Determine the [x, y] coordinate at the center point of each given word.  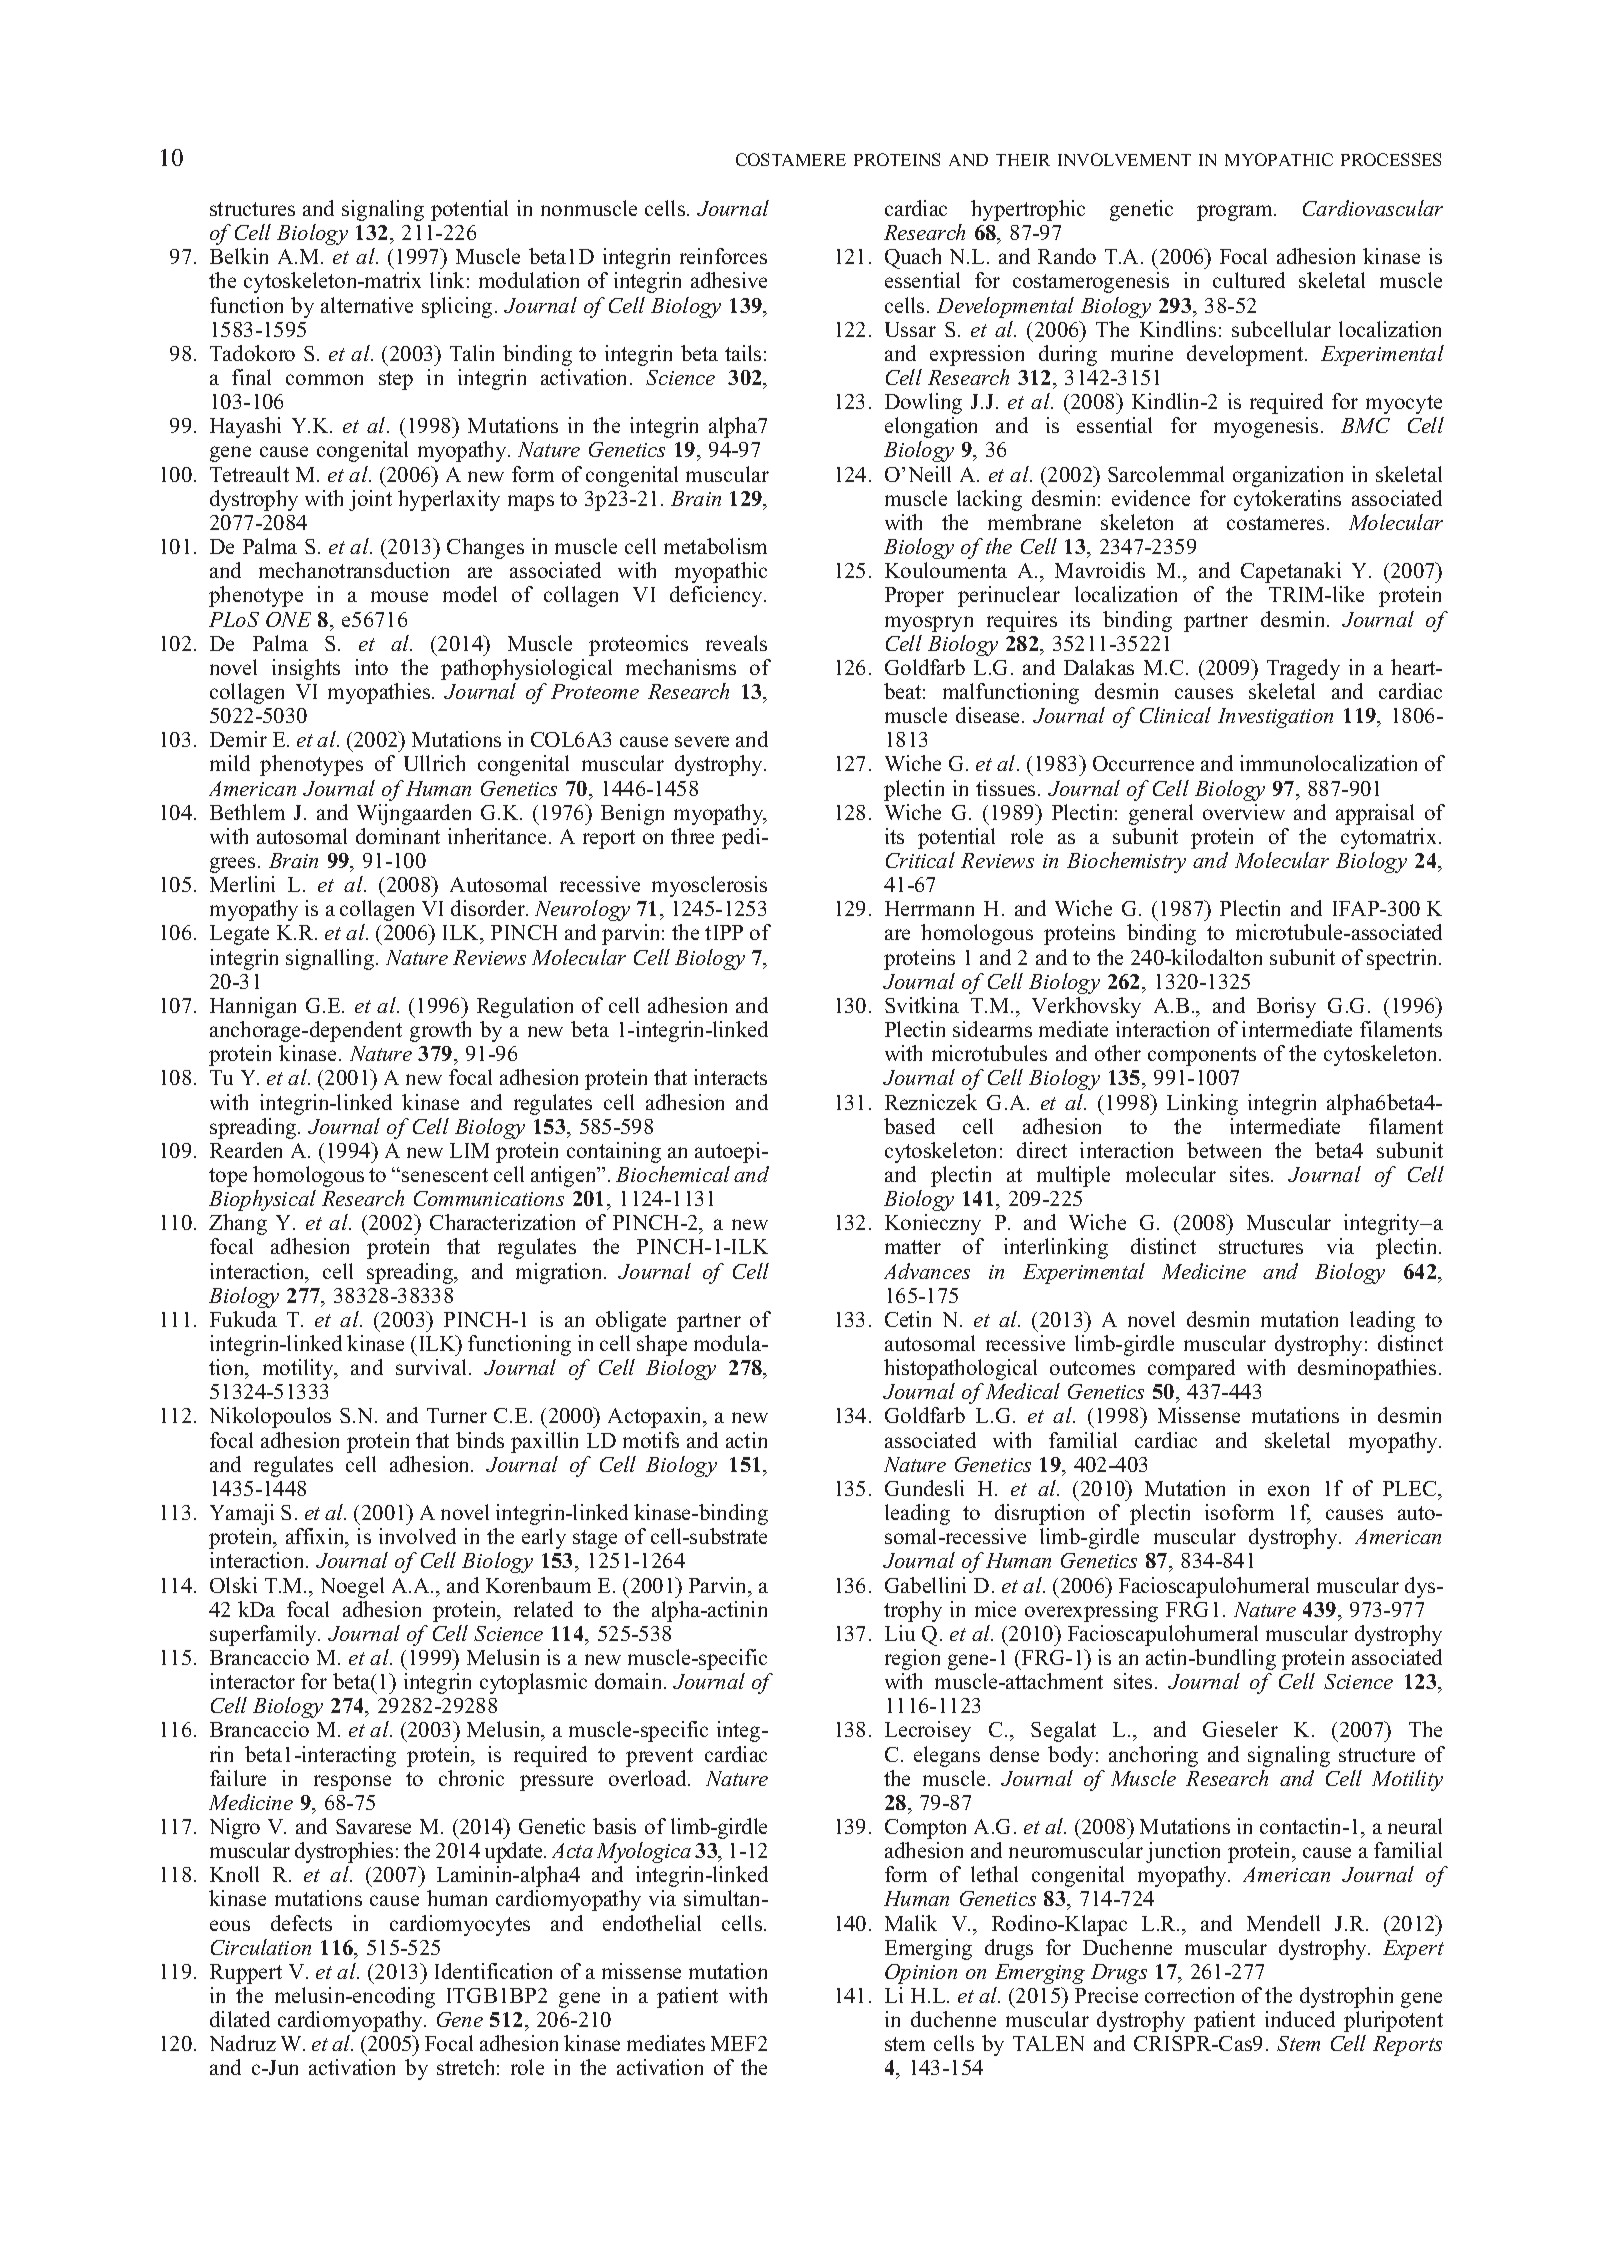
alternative [367, 305]
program [1236, 213]
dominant [398, 836]
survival [433, 1367]
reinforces [723, 256]
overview [1244, 812]
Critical [920, 860]
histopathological [960, 1369]
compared [1191, 1369]
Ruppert [246, 1974]
